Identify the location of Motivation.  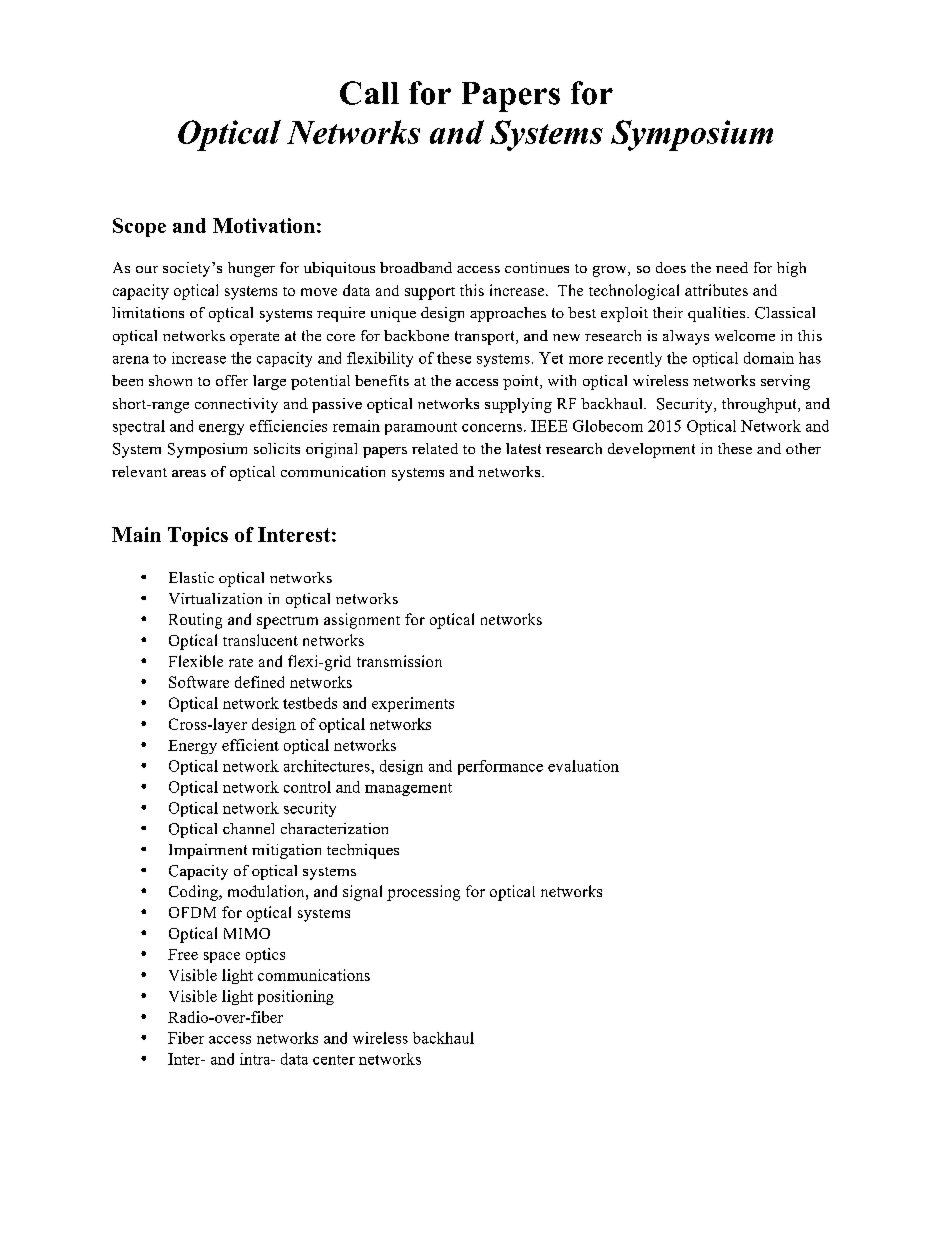
(264, 225).
